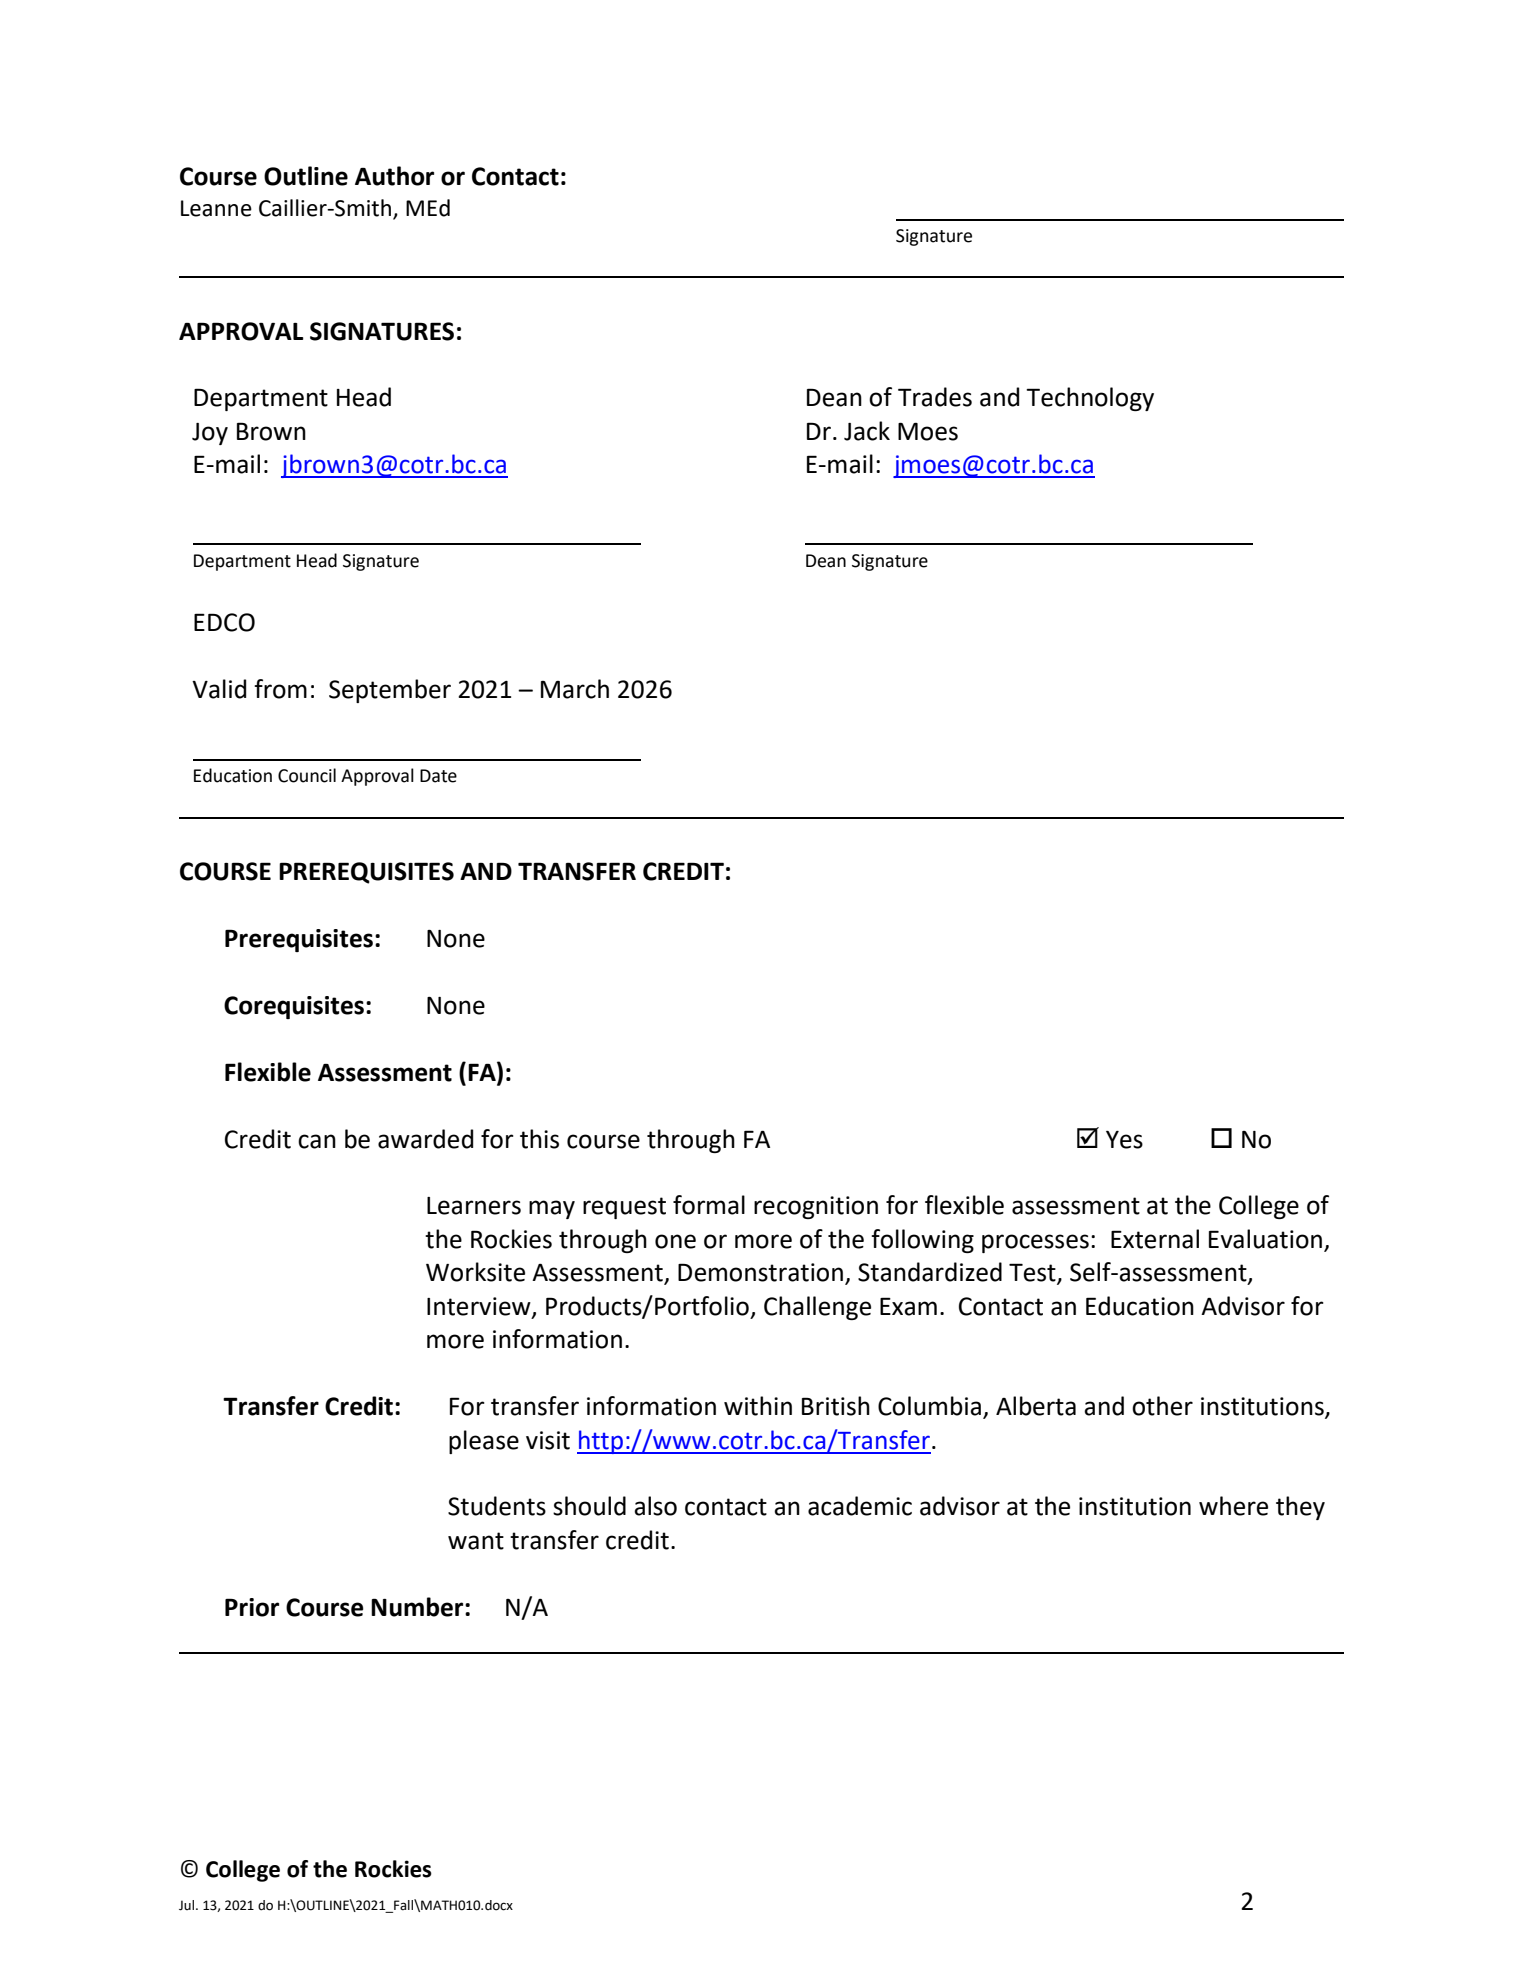 Image resolution: width=1523 pixels, height=1971 pixels. Describe the element at coordinates (867, 431) in the screenshot. I see `Jack` at that location.
